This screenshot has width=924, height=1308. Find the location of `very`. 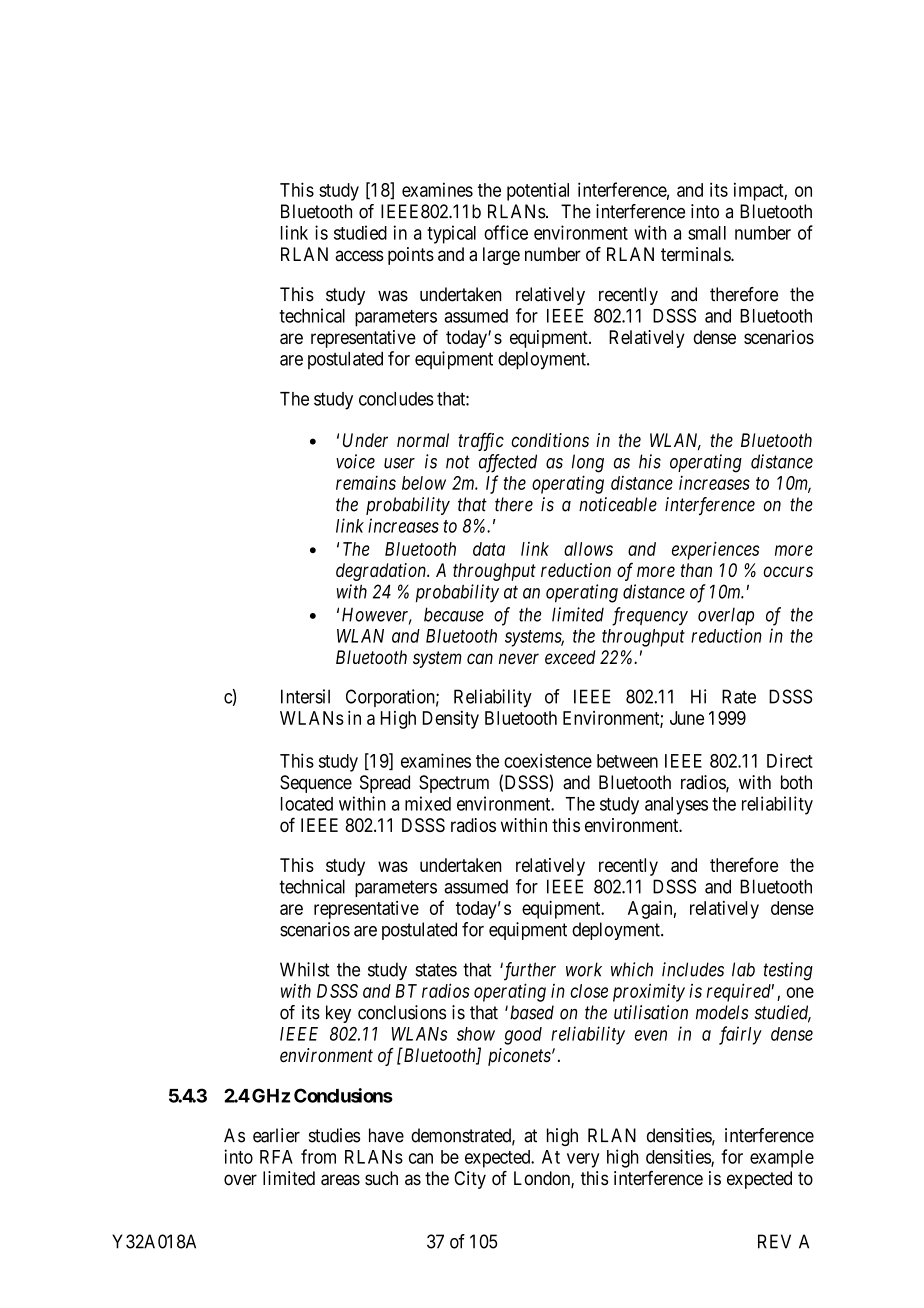

very is located at coordinates (583, 1160).
